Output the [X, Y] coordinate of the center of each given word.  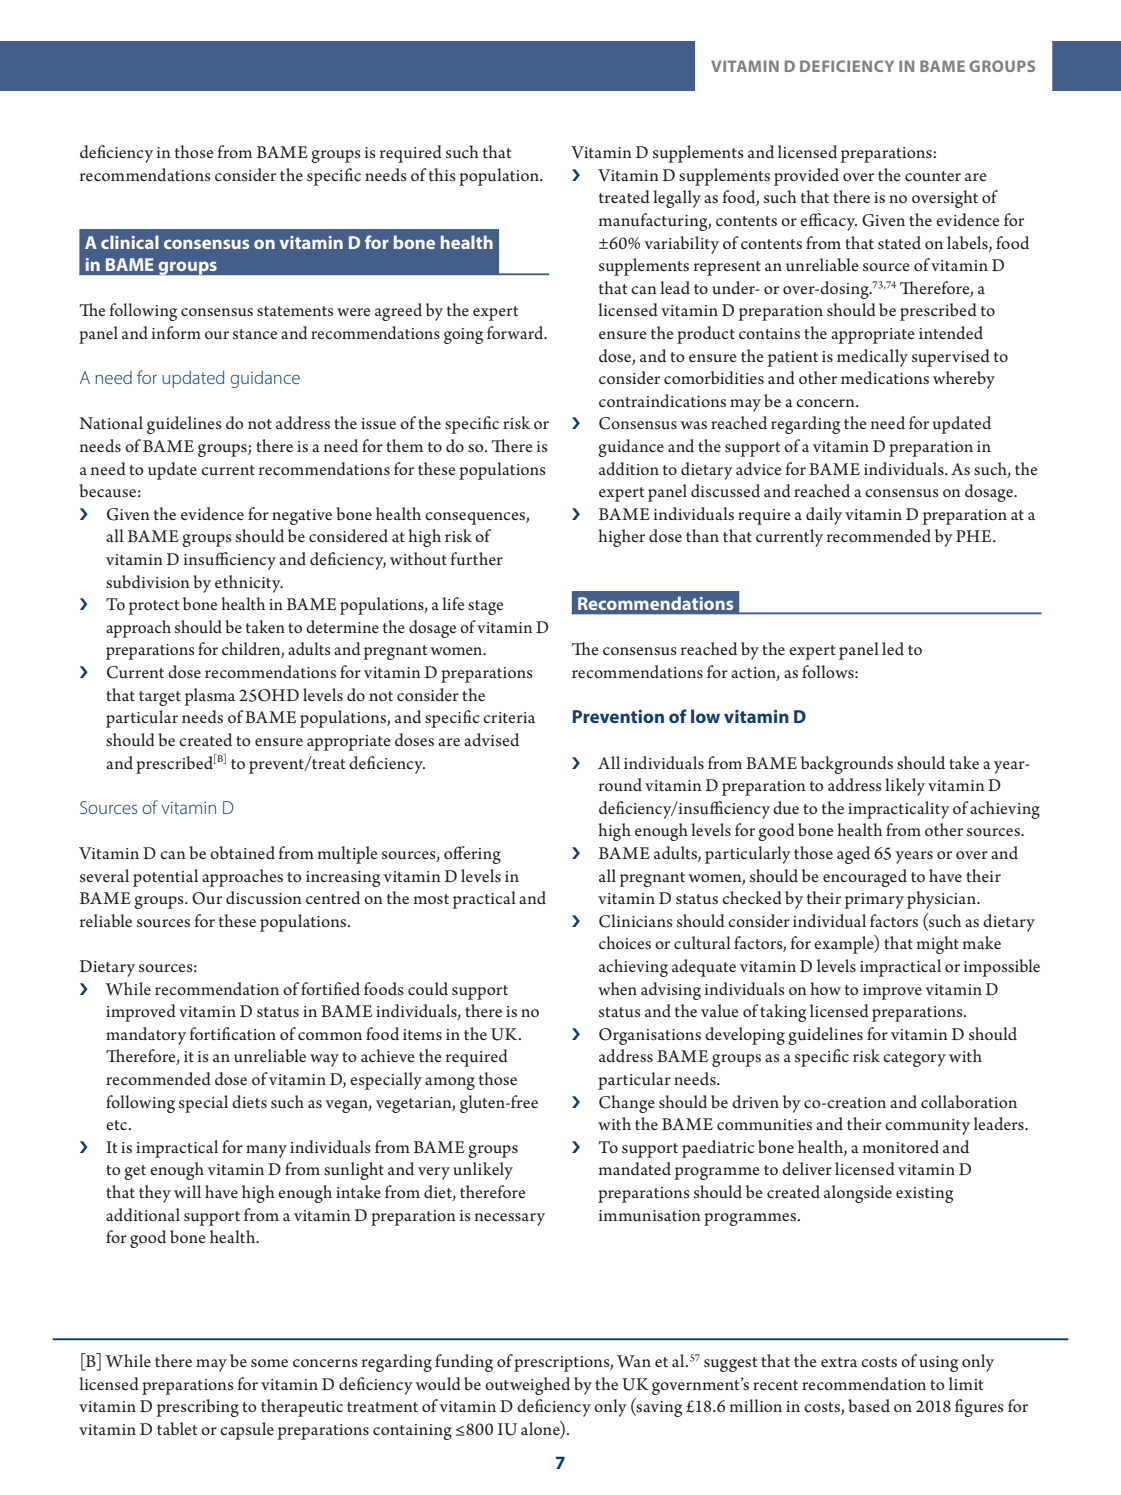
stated [899, 242]
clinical [130, 242]
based [869, 1405]
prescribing [198, 1408]
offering [472, 855]
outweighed [527, 1386]
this [442, 174]
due [786, 807]
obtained [242, 852]
